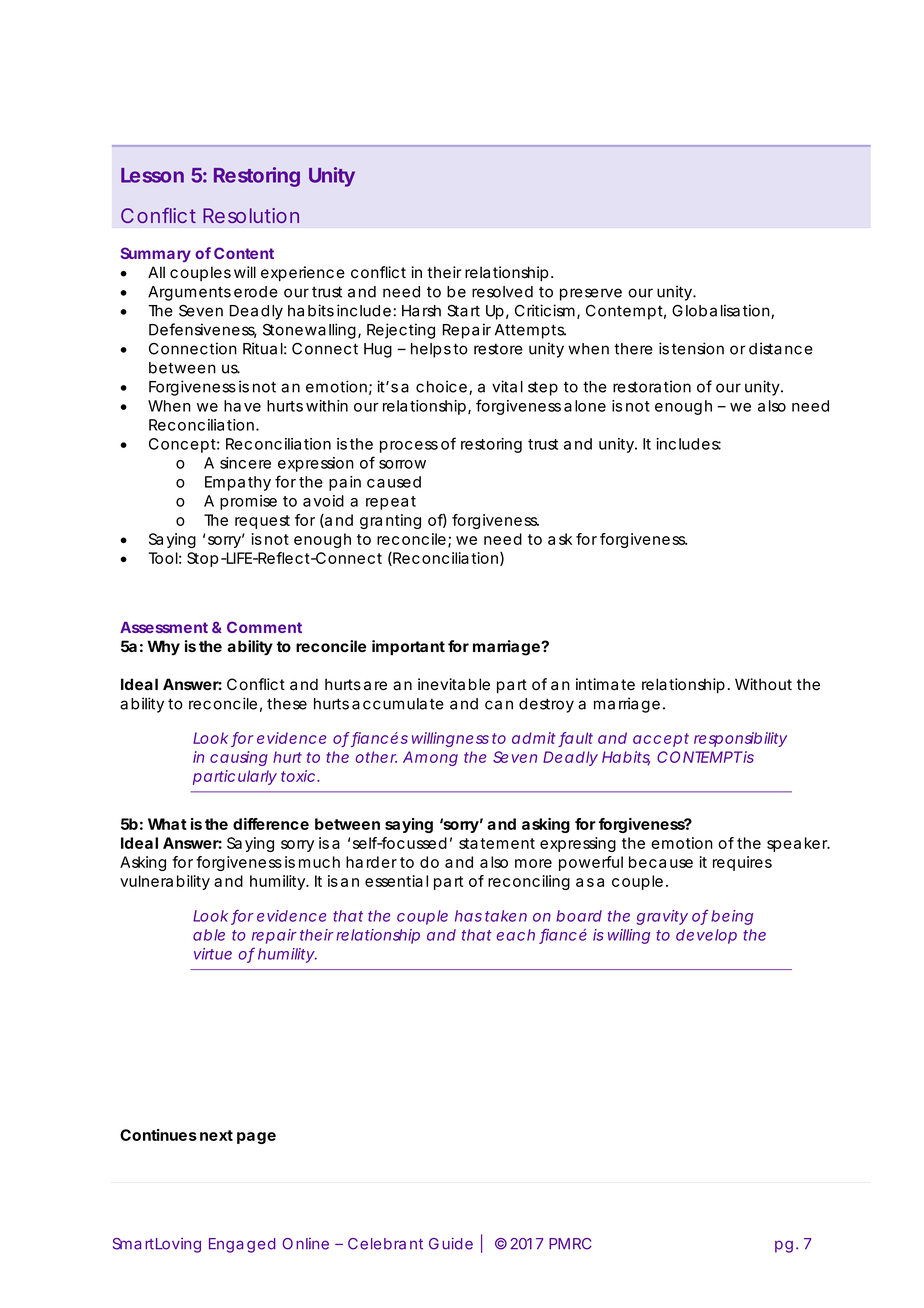 The height and width of the screenshot is (1308, 924). What do you see at coordinates (763, 684) in the screenshot?
I see `Without` at bounding box center [763, 684].
